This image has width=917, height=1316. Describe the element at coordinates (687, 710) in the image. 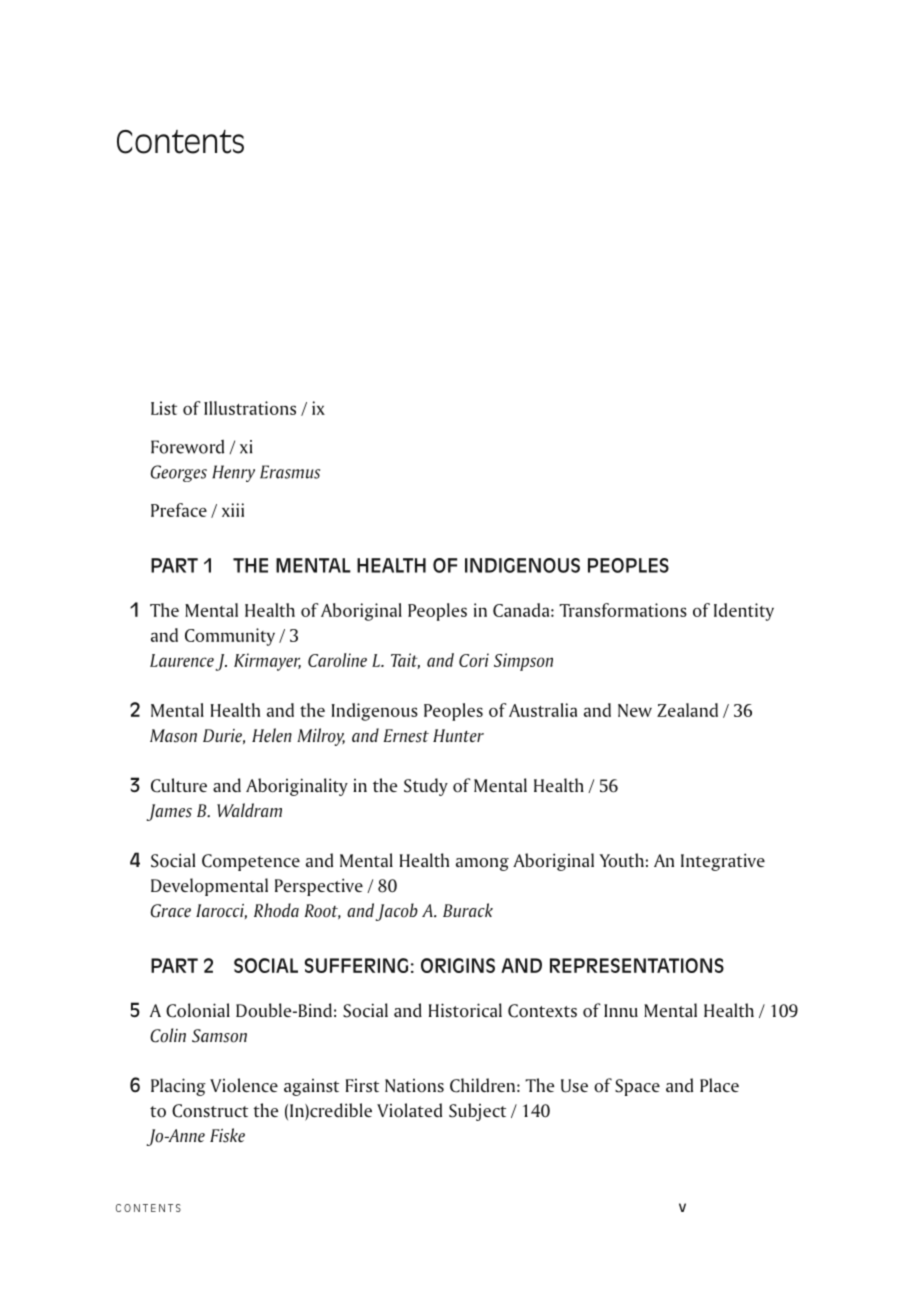

I see `Zealand` at that location.
